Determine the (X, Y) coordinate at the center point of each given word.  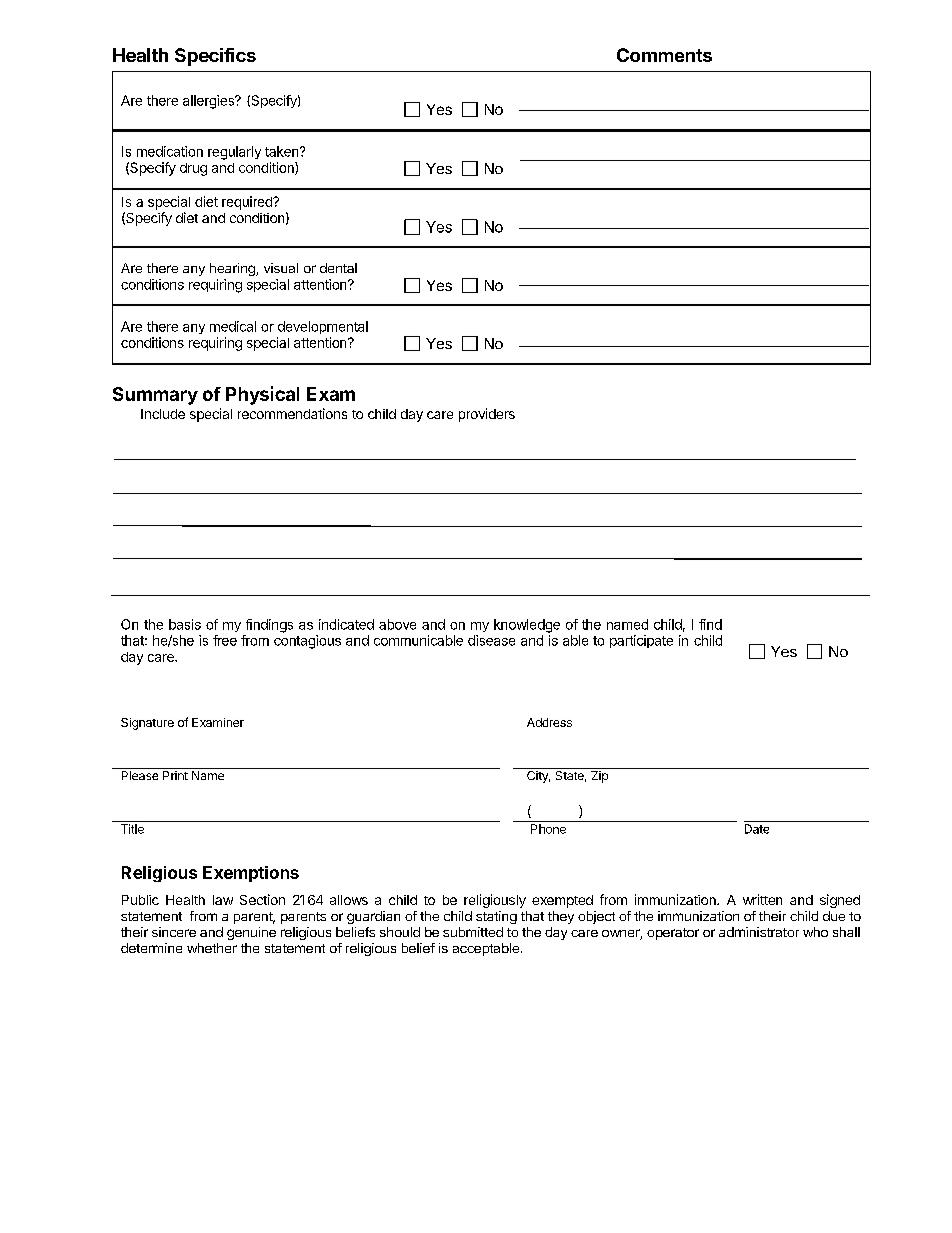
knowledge (527, 626)
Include (163, 414)
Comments (664, 55)
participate (641, 641)
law (223, 900)
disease (491, 640)
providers (487, 415)
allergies (209, 102)
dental (338, 268)
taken (283, 151)
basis (185, 624)
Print (175, 775)
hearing (233, 269)
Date (757, 829)
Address (549, 722)
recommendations (292, 413)
